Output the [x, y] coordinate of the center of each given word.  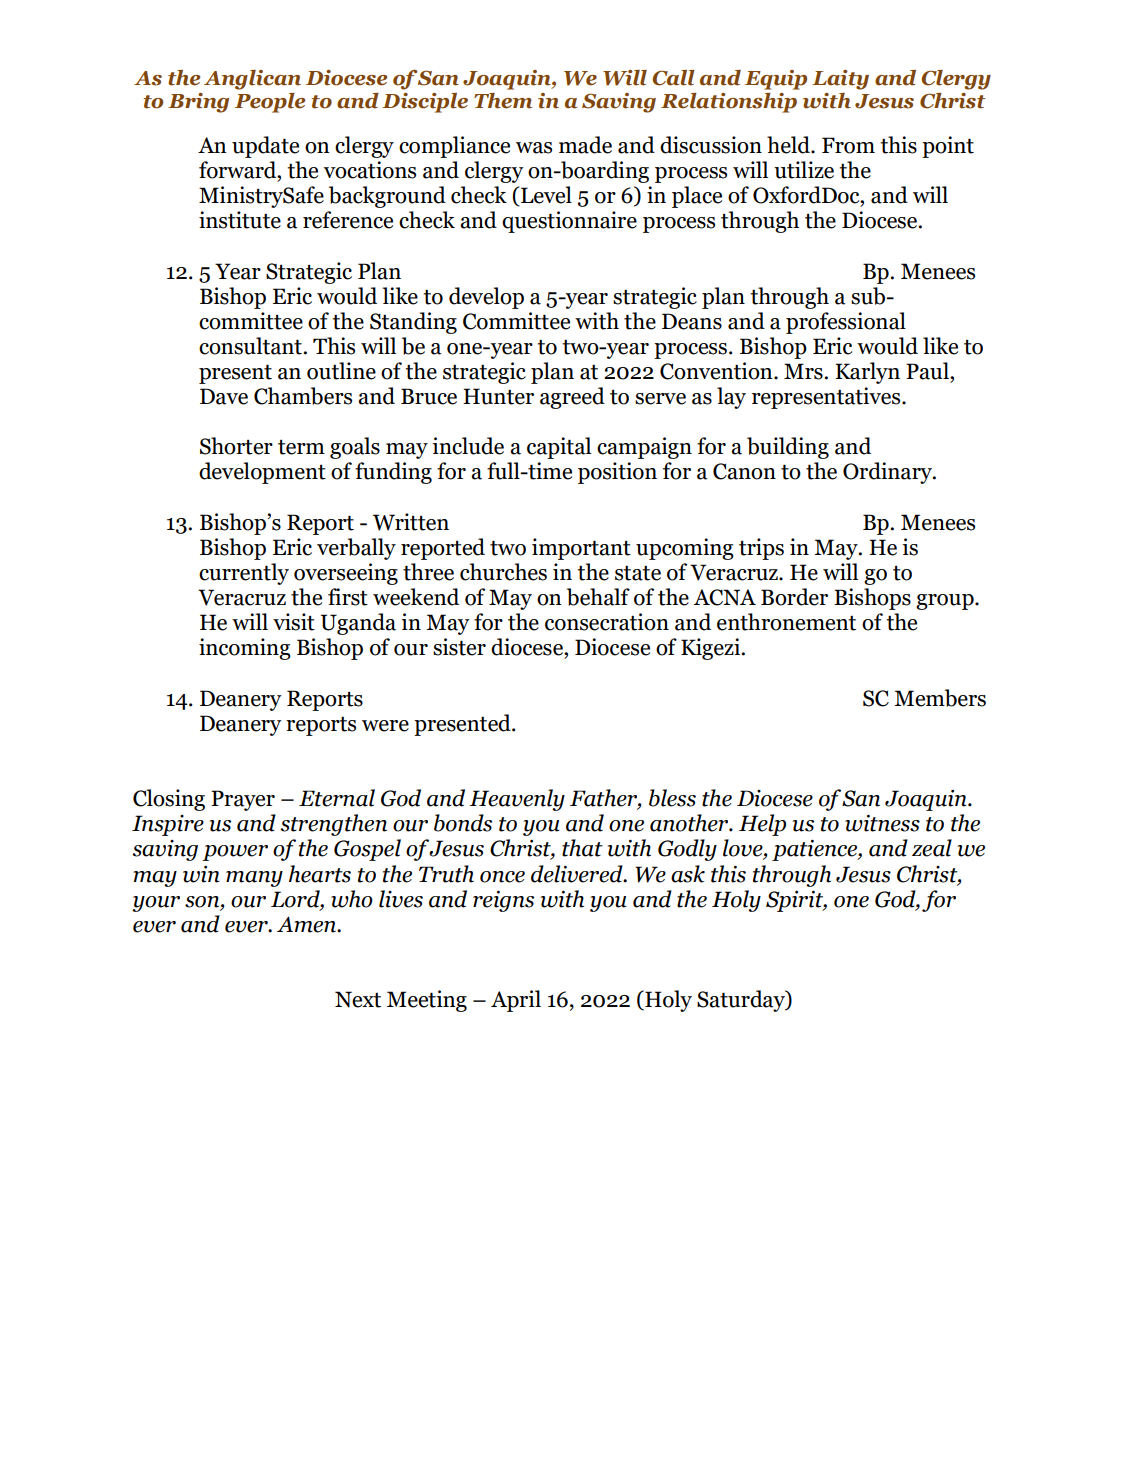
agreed [572, 398]
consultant [250, 346]
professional [846, 323]
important [581, 549]
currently [244, 574]
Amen [307, 925]
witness [882, 823]
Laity [840, 80]
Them [503, 101]
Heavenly [517, 800]
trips [761, 549]
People [270, 103]
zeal [932, 848]
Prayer [243, 800]
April [516, 1001]
